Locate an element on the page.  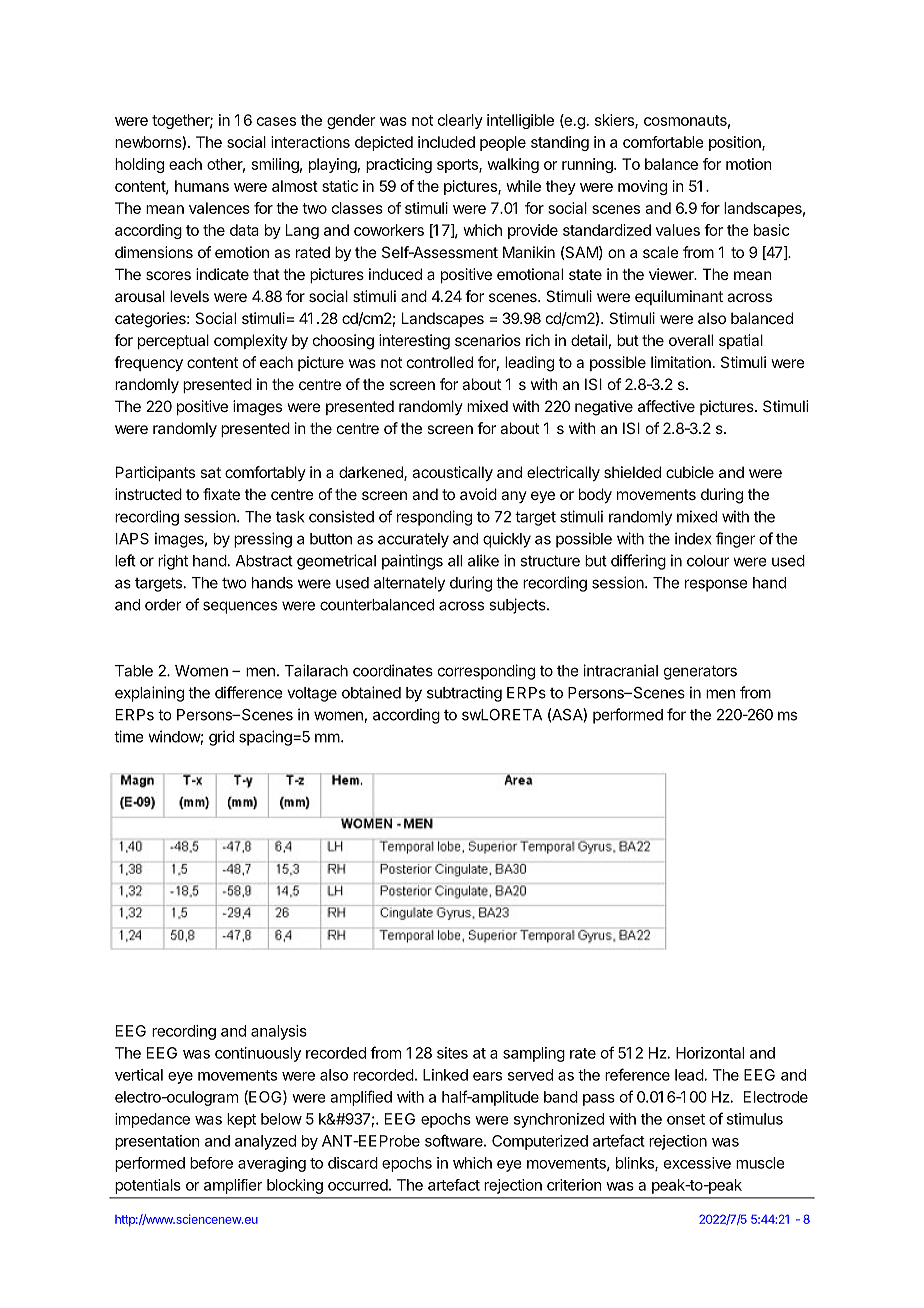
moving is located at coordinates (642, 187).
